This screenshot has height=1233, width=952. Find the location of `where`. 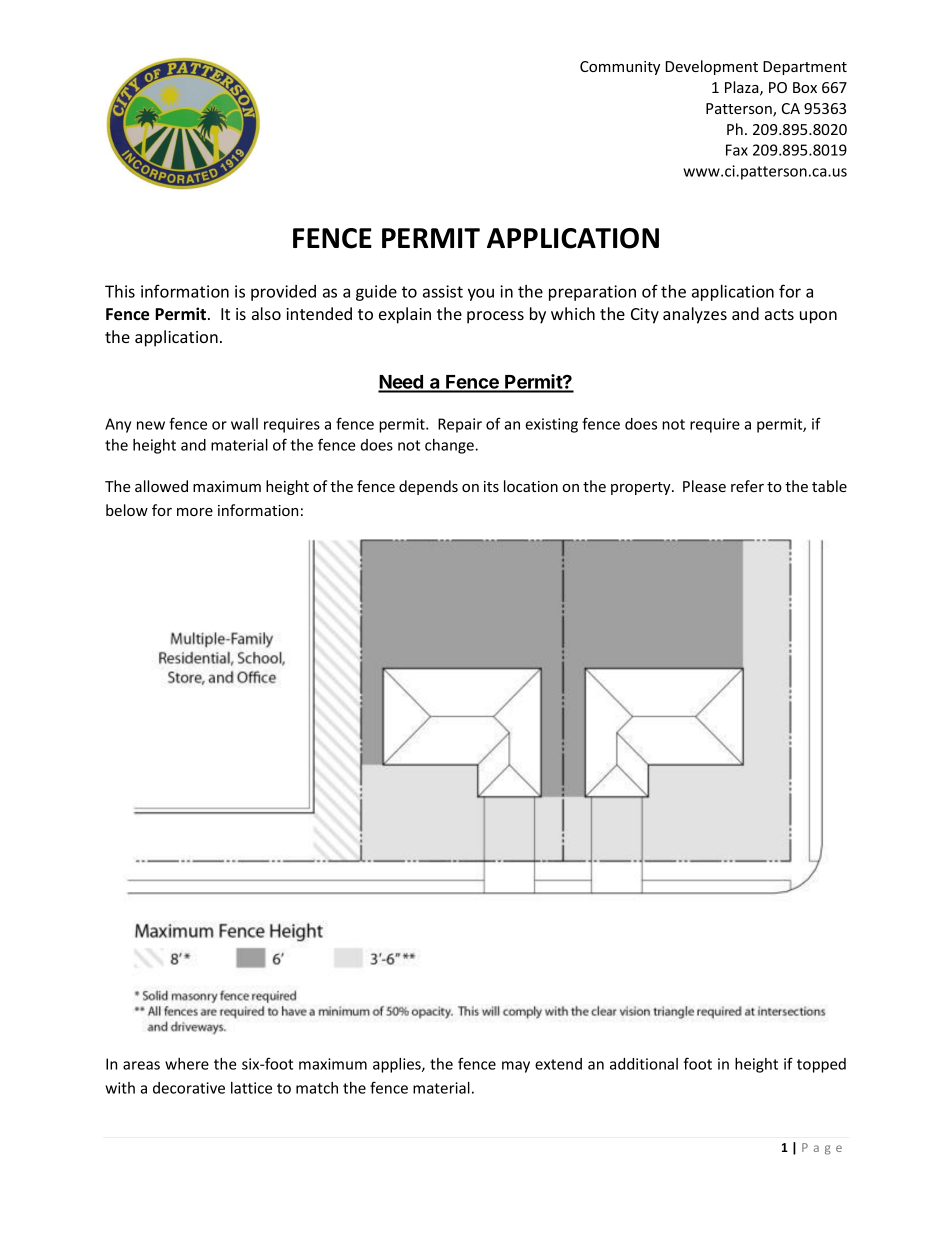

where is located at coordinates (187, 1064).
